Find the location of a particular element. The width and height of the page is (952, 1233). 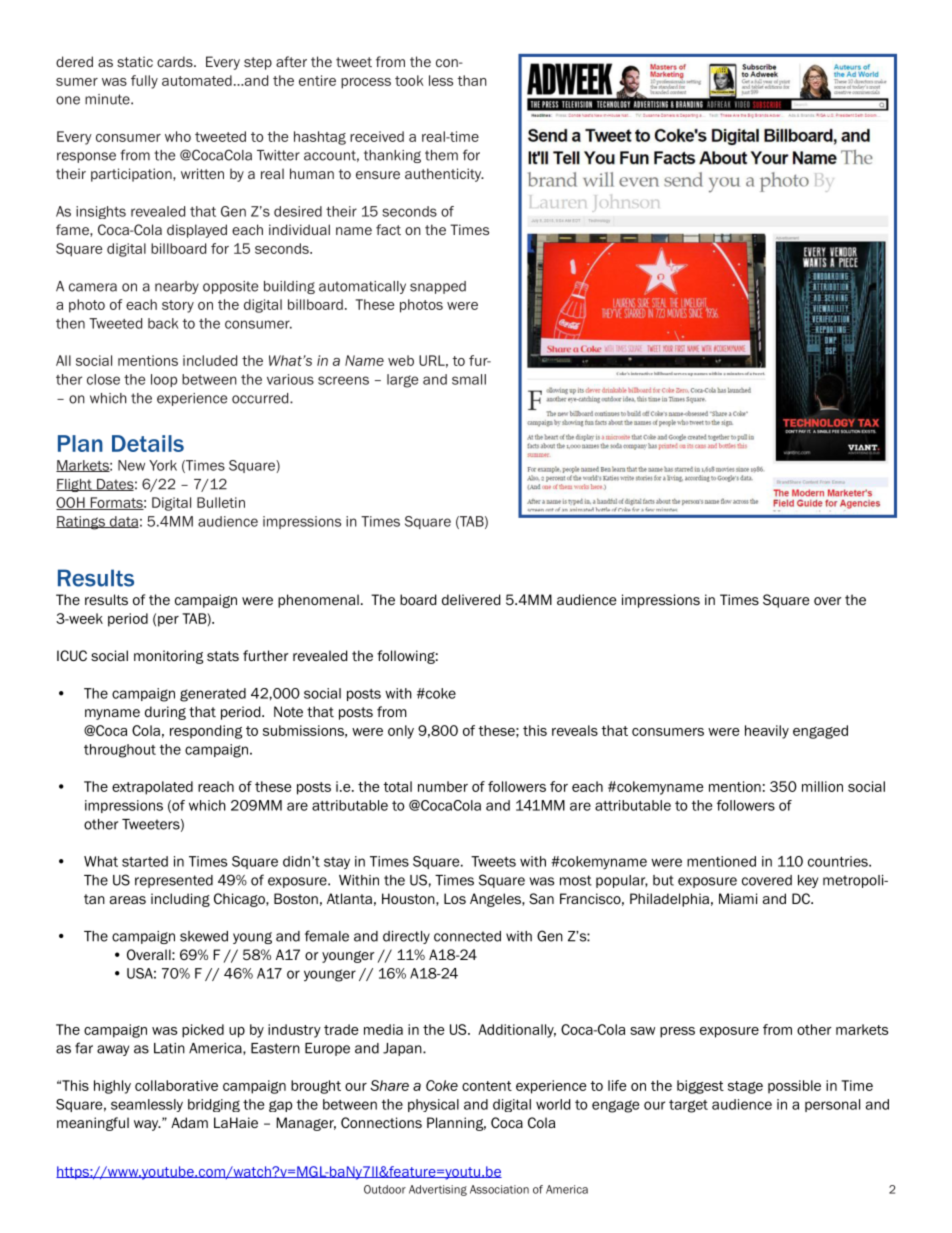

represented is located at coordinates (174, 881).
